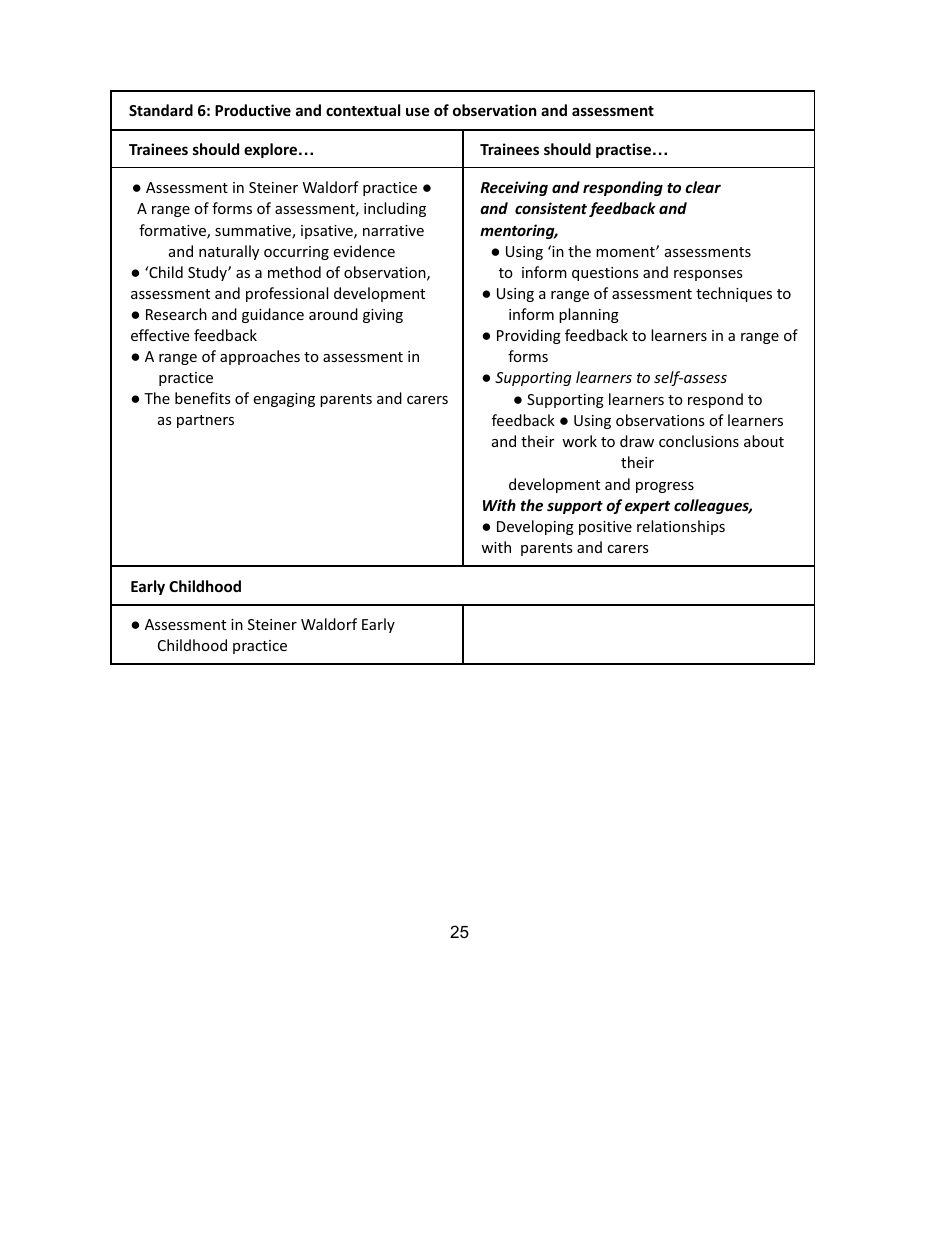 This page has height=1233, width=952. What do you see at coordinates (253, 110) in the page?
I see `Productive` at bounding box center [253, 110].
